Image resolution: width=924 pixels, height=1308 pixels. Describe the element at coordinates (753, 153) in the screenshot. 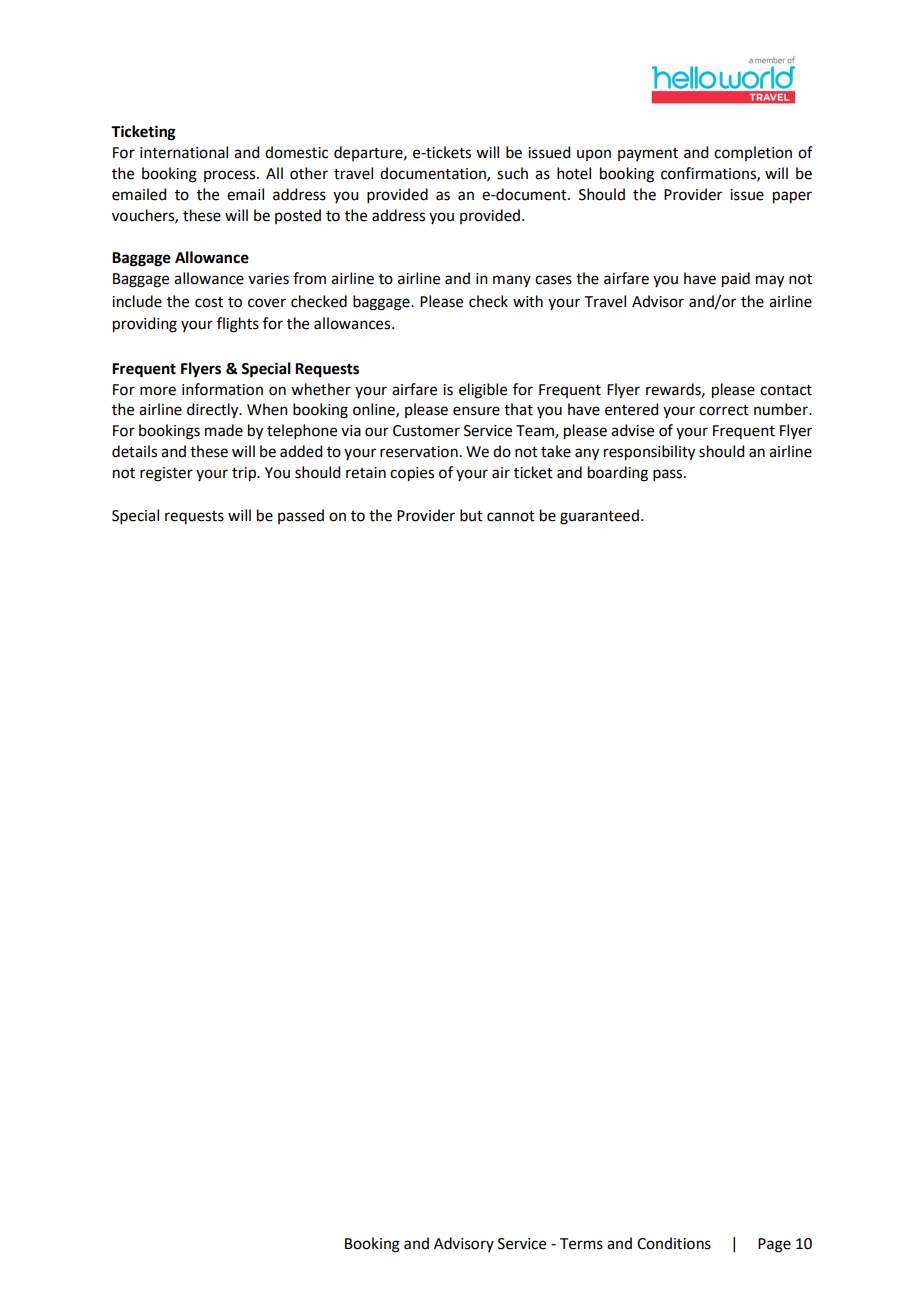

I see `completion` at that location.
